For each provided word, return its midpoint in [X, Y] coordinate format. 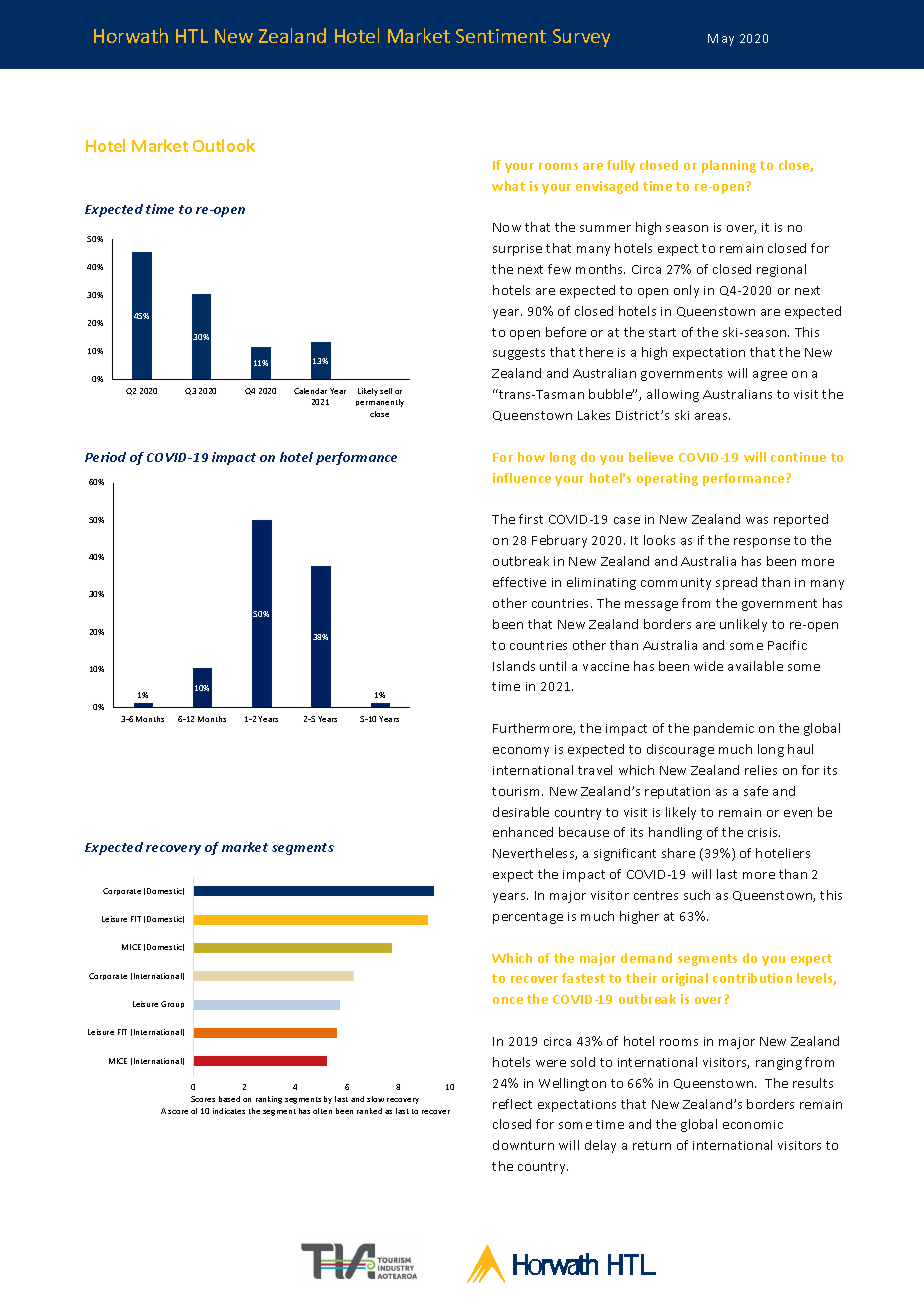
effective [519, 582]
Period [105, 457]
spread [736, 583]
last [727, 874]
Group [172, 1004]
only [686, 291]
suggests [519, 354]
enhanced [523, 832]
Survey [581, 38]
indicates [229, 1111]
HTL [192, 36]
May [721, 40]
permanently [380, 403]
